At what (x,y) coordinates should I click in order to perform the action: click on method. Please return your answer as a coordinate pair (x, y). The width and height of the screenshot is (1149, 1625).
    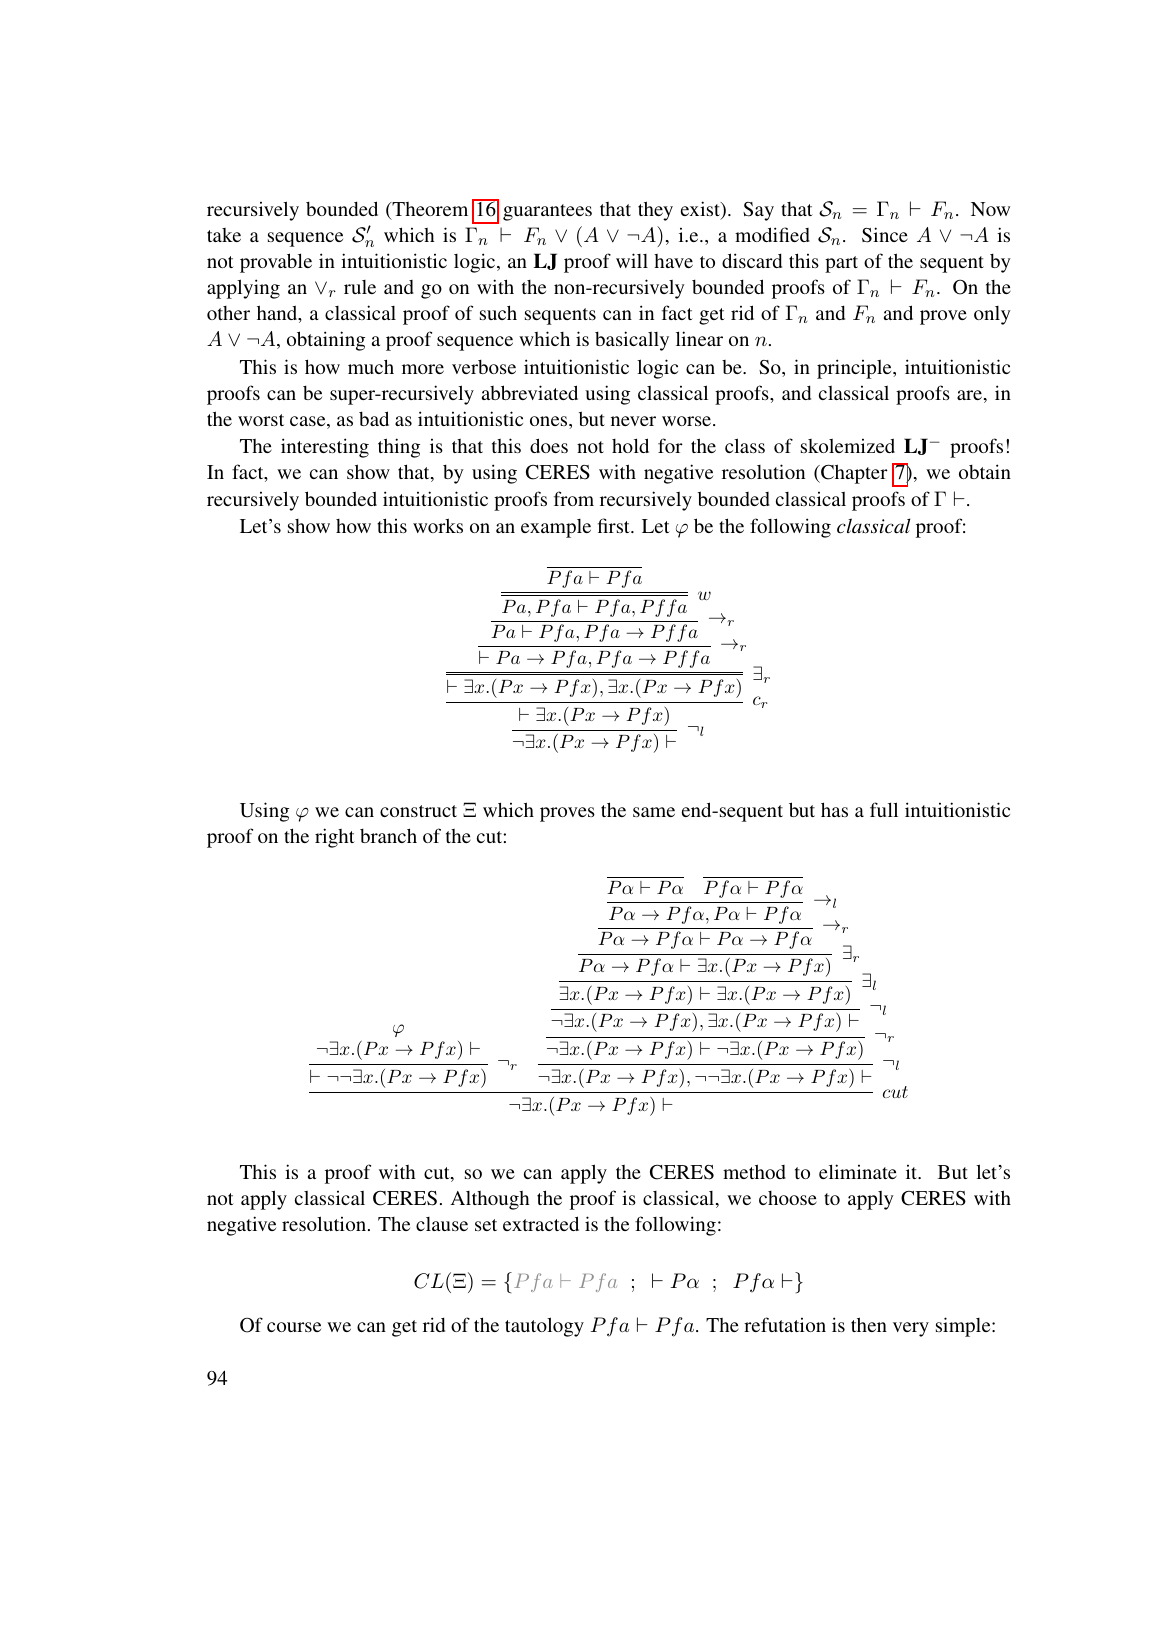
    Looking at the image, I should click on (754, 1171).
